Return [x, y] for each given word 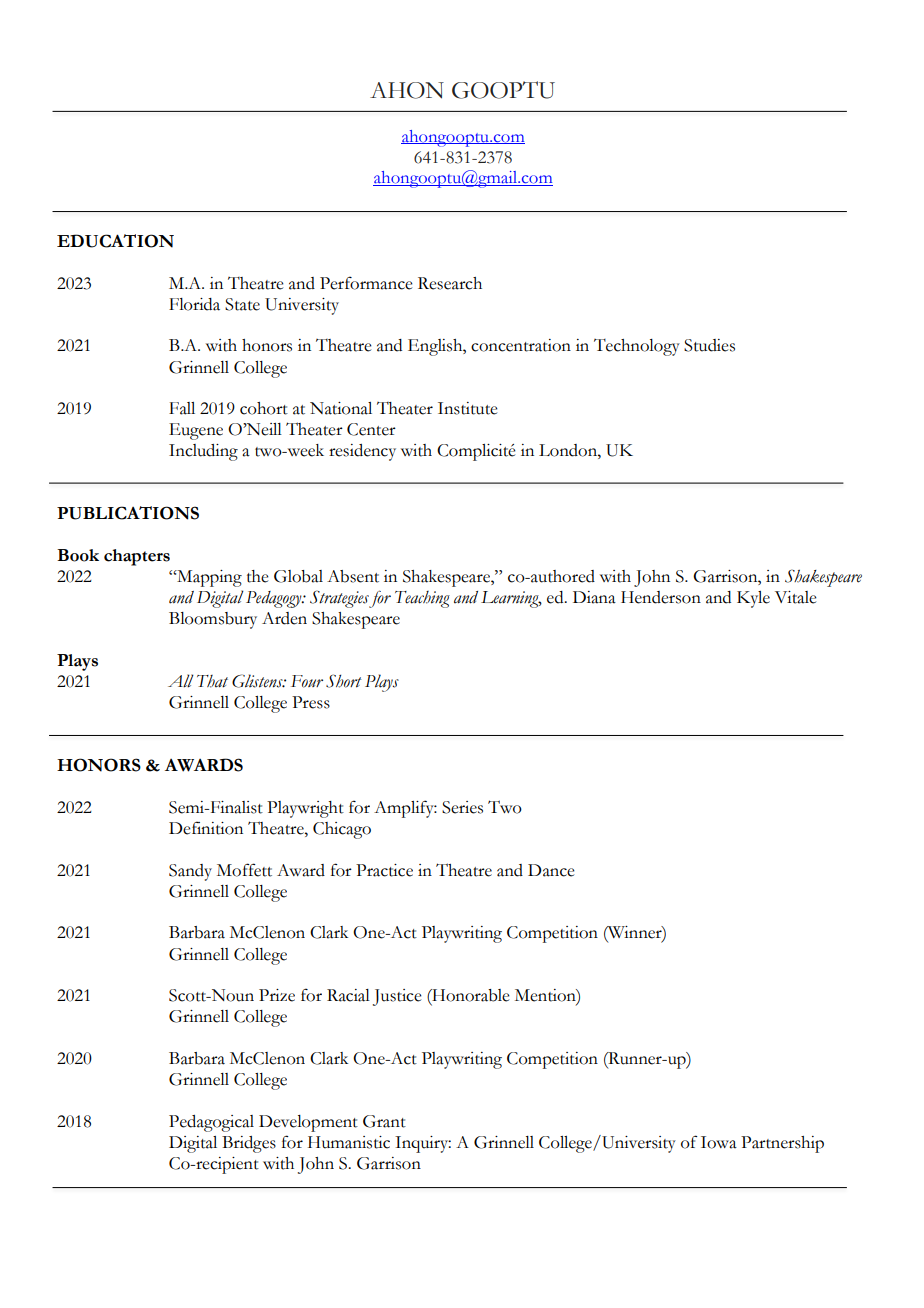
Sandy [190, 872]
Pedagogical [211, 1123]
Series [462, 807]
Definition [206, 828]
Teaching [422, 599]
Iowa [719, 1142]
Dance [551, 870]
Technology [637, 347]
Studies [709, 345]
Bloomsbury [213, 620]
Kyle [753, 599]
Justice [397, 997]
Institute [468, 408]
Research [450, 283]
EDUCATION [115, 241]
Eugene [196, 431]
